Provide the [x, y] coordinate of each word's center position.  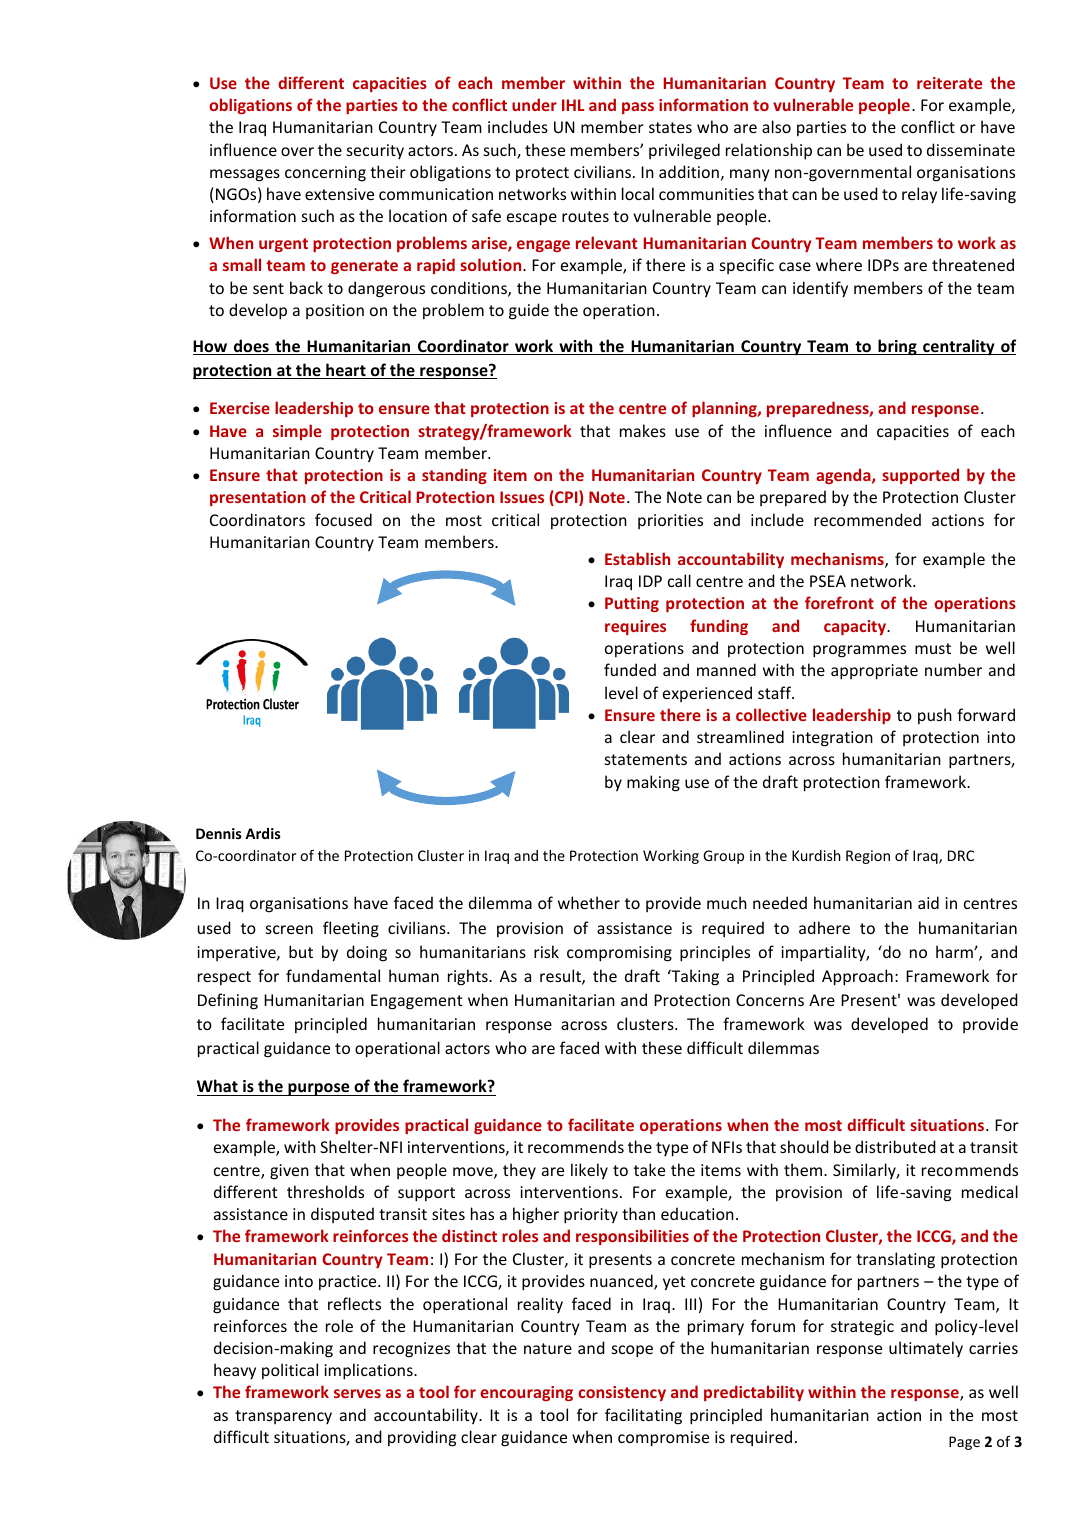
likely [589, 1171]
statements [646, 759]
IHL [573, 105]
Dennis [219, 833]
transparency [283, 1417]
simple [297, 432]
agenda [844, 476]
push [935, 716]
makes [643, 430]
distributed [895, 1146]
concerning [325, 174]
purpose [319, 1089]
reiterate [949, 83]
